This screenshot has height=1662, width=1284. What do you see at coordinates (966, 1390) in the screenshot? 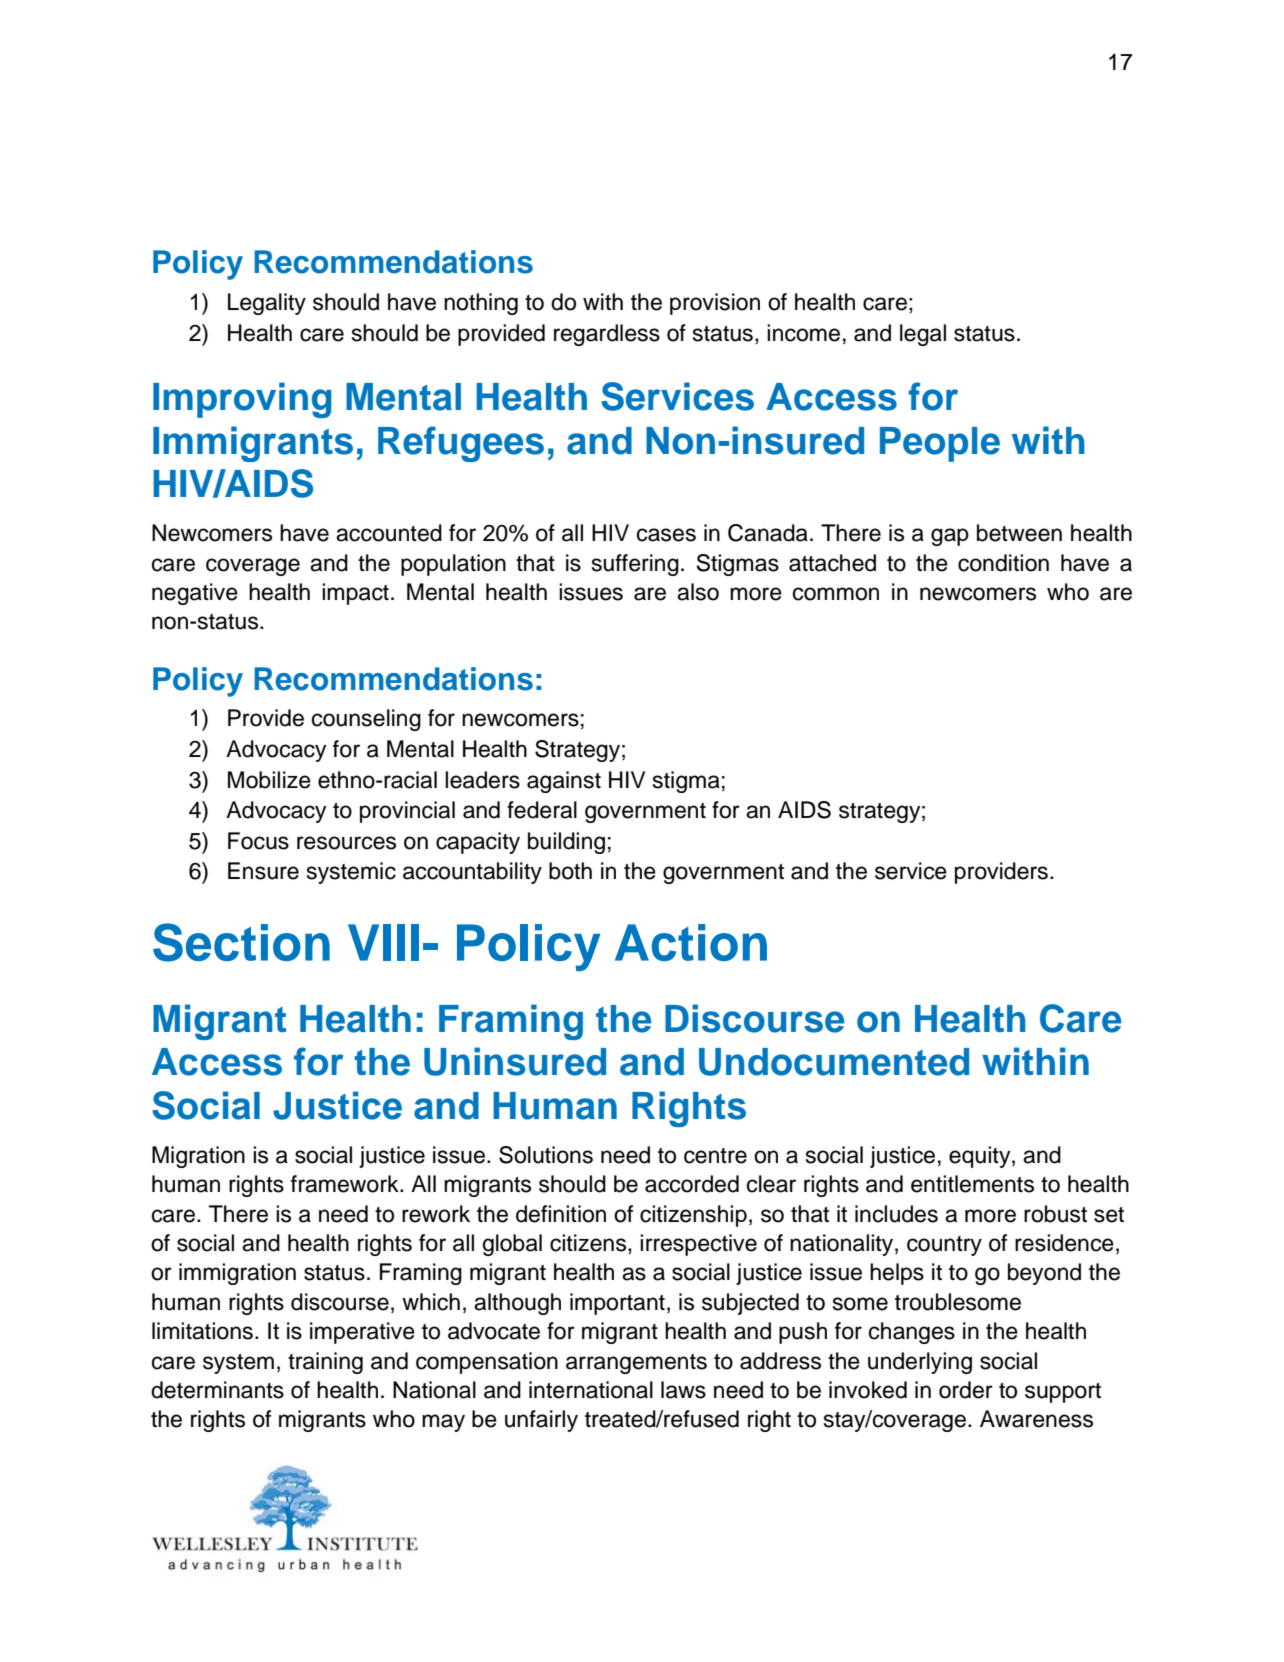
I see `order` at bounding box center [966, 1390].
